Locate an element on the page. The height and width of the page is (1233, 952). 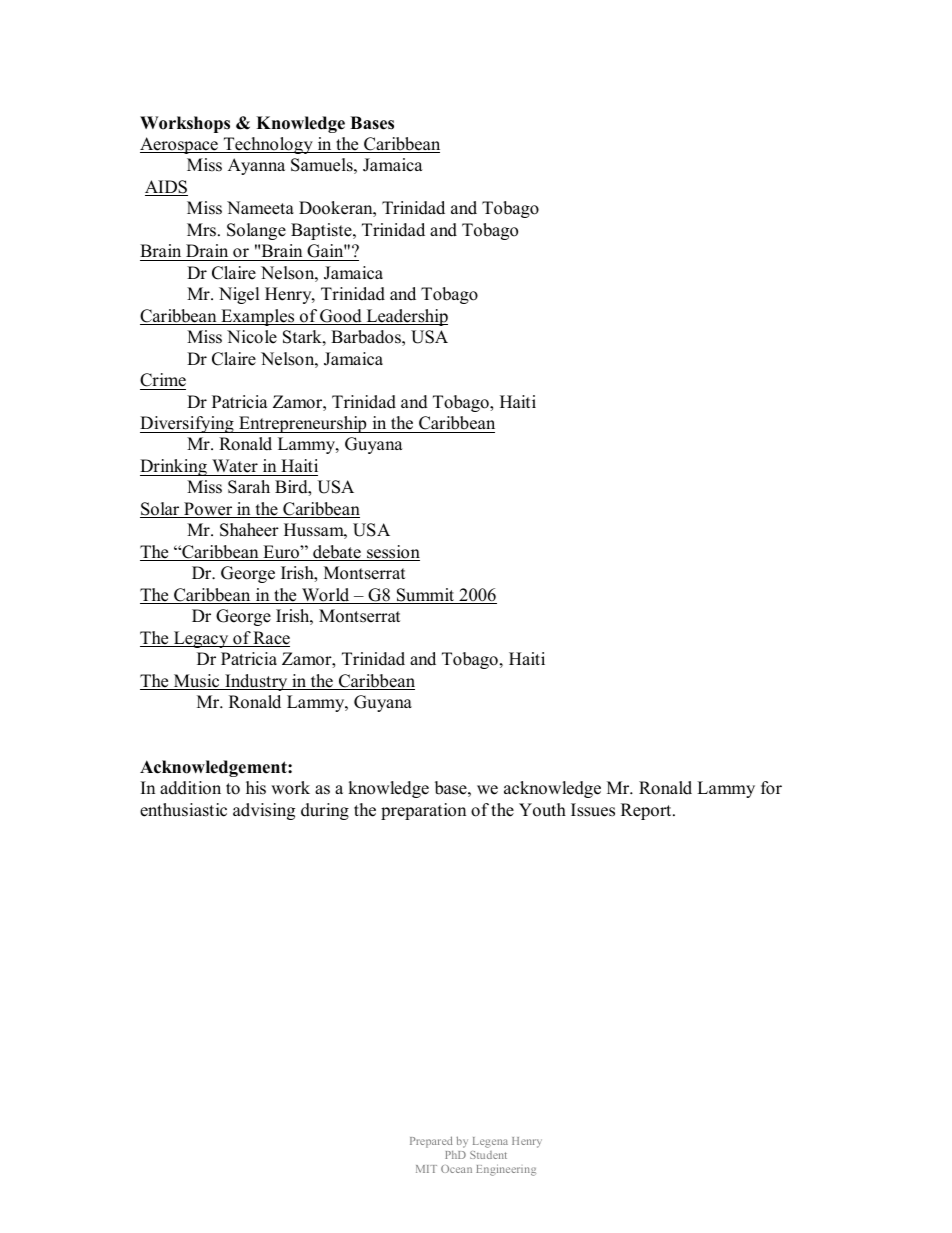
preparation is located at coordinates (423, 811).
